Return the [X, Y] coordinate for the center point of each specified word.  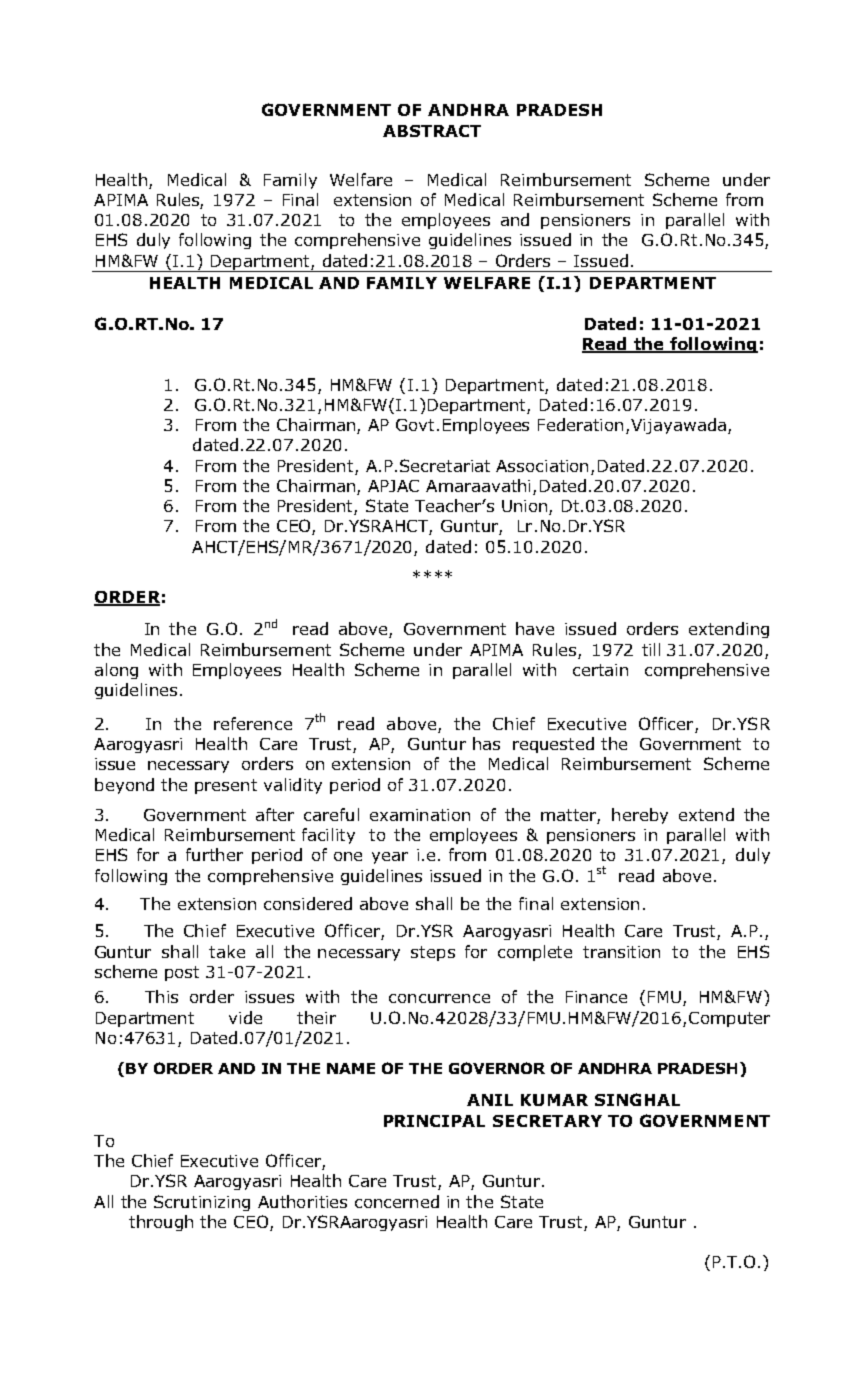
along [116, 671]
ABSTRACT [432, 131]
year [390, 858]
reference [253, 723]
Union [526, 507]
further [214, 854]
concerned [397, 1201]
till [651, 649]
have [535, 628]
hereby [640, 816]
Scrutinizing [202, 1203]
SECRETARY [547, 1121]
